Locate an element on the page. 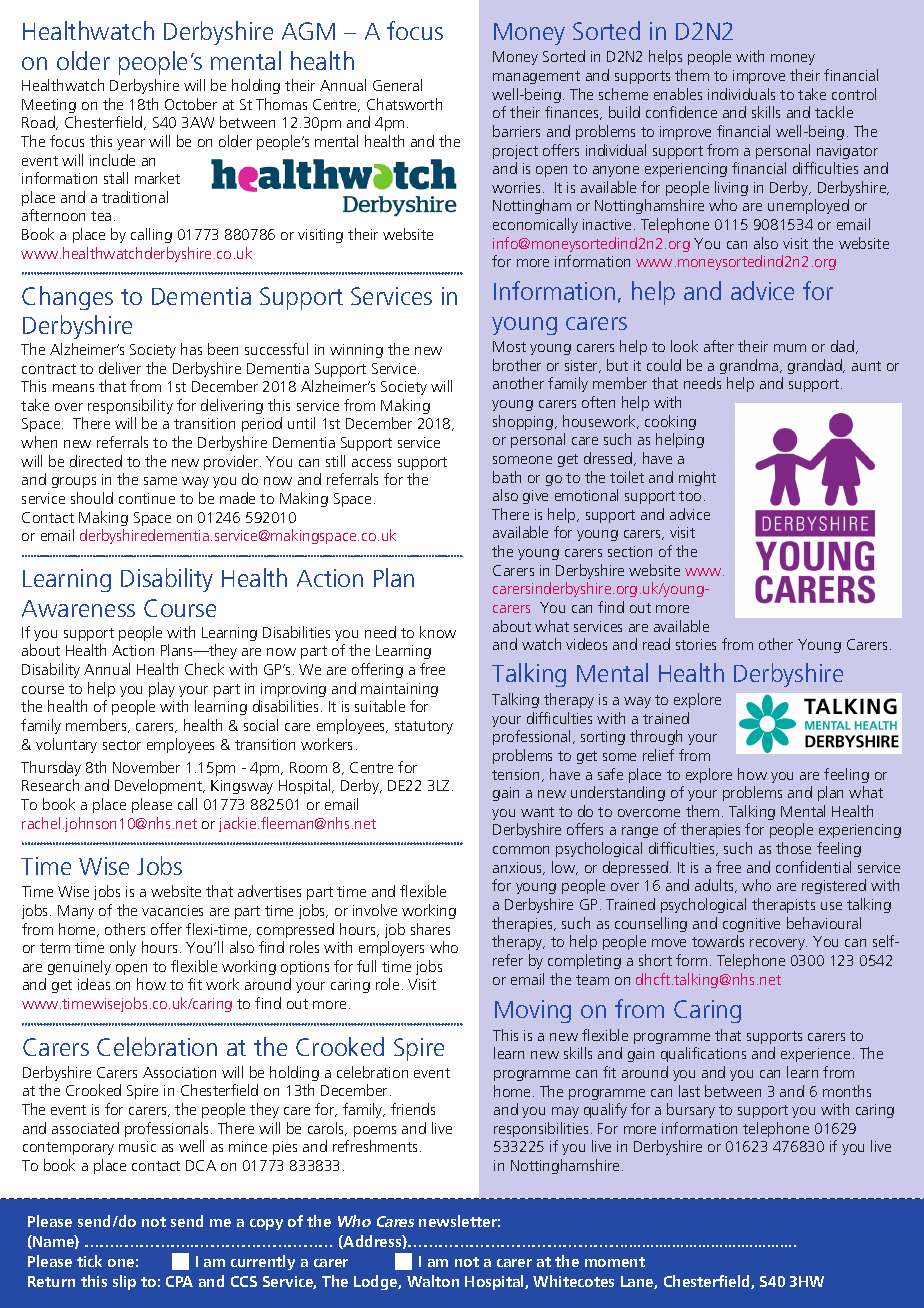 Image resolution: width=924 pixels, height=1308 pixels. those is located at coordinates (793, 848).
